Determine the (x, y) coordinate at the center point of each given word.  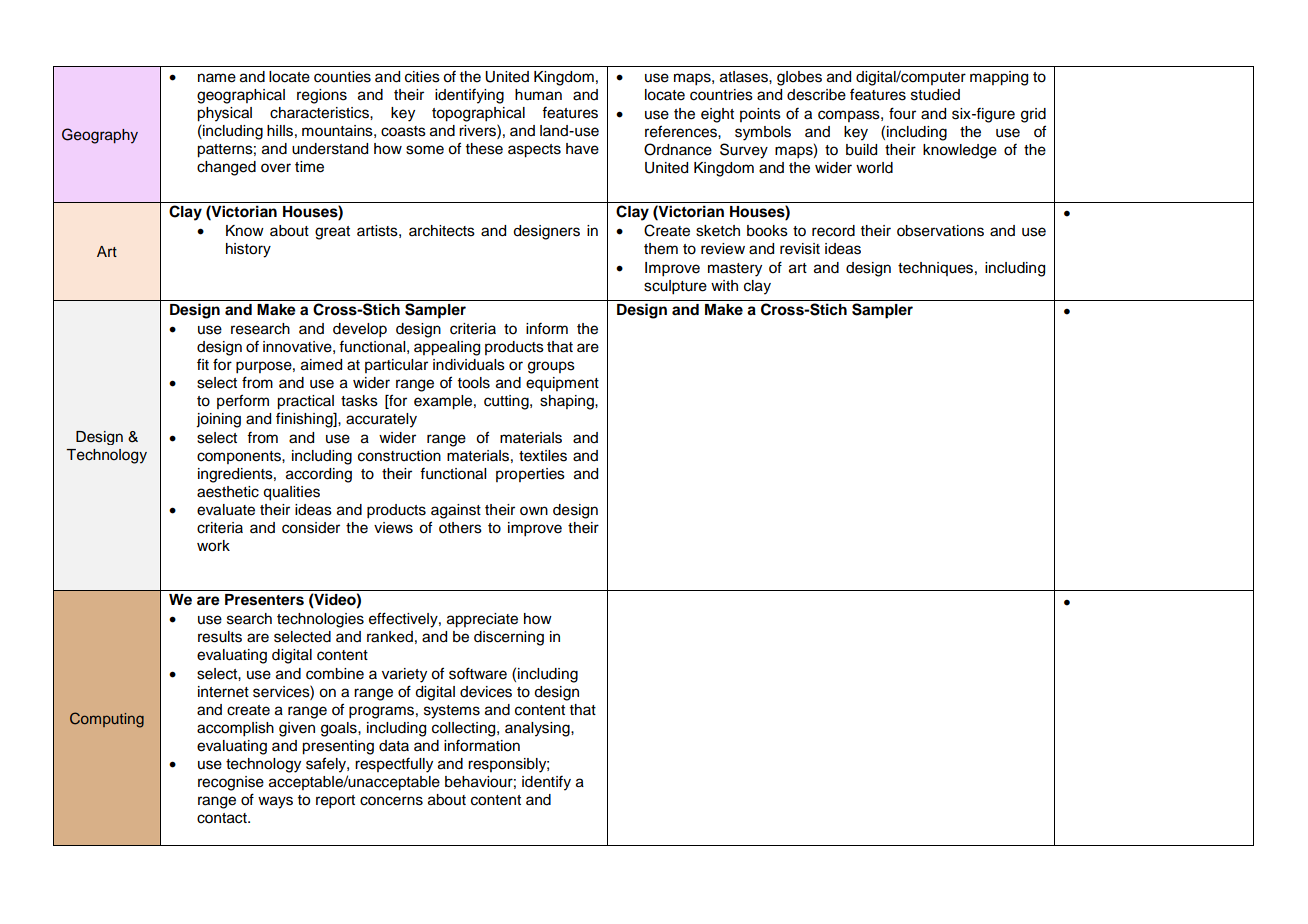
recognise (231, 783)
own (534, 511)
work (213, 546)
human (538, 95)
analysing (538, 729)
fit (203, 364)
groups (551, 367)
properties (530, 475)
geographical (241, 96)
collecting (465, 729)
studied (935, 95)
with (724, 285)
